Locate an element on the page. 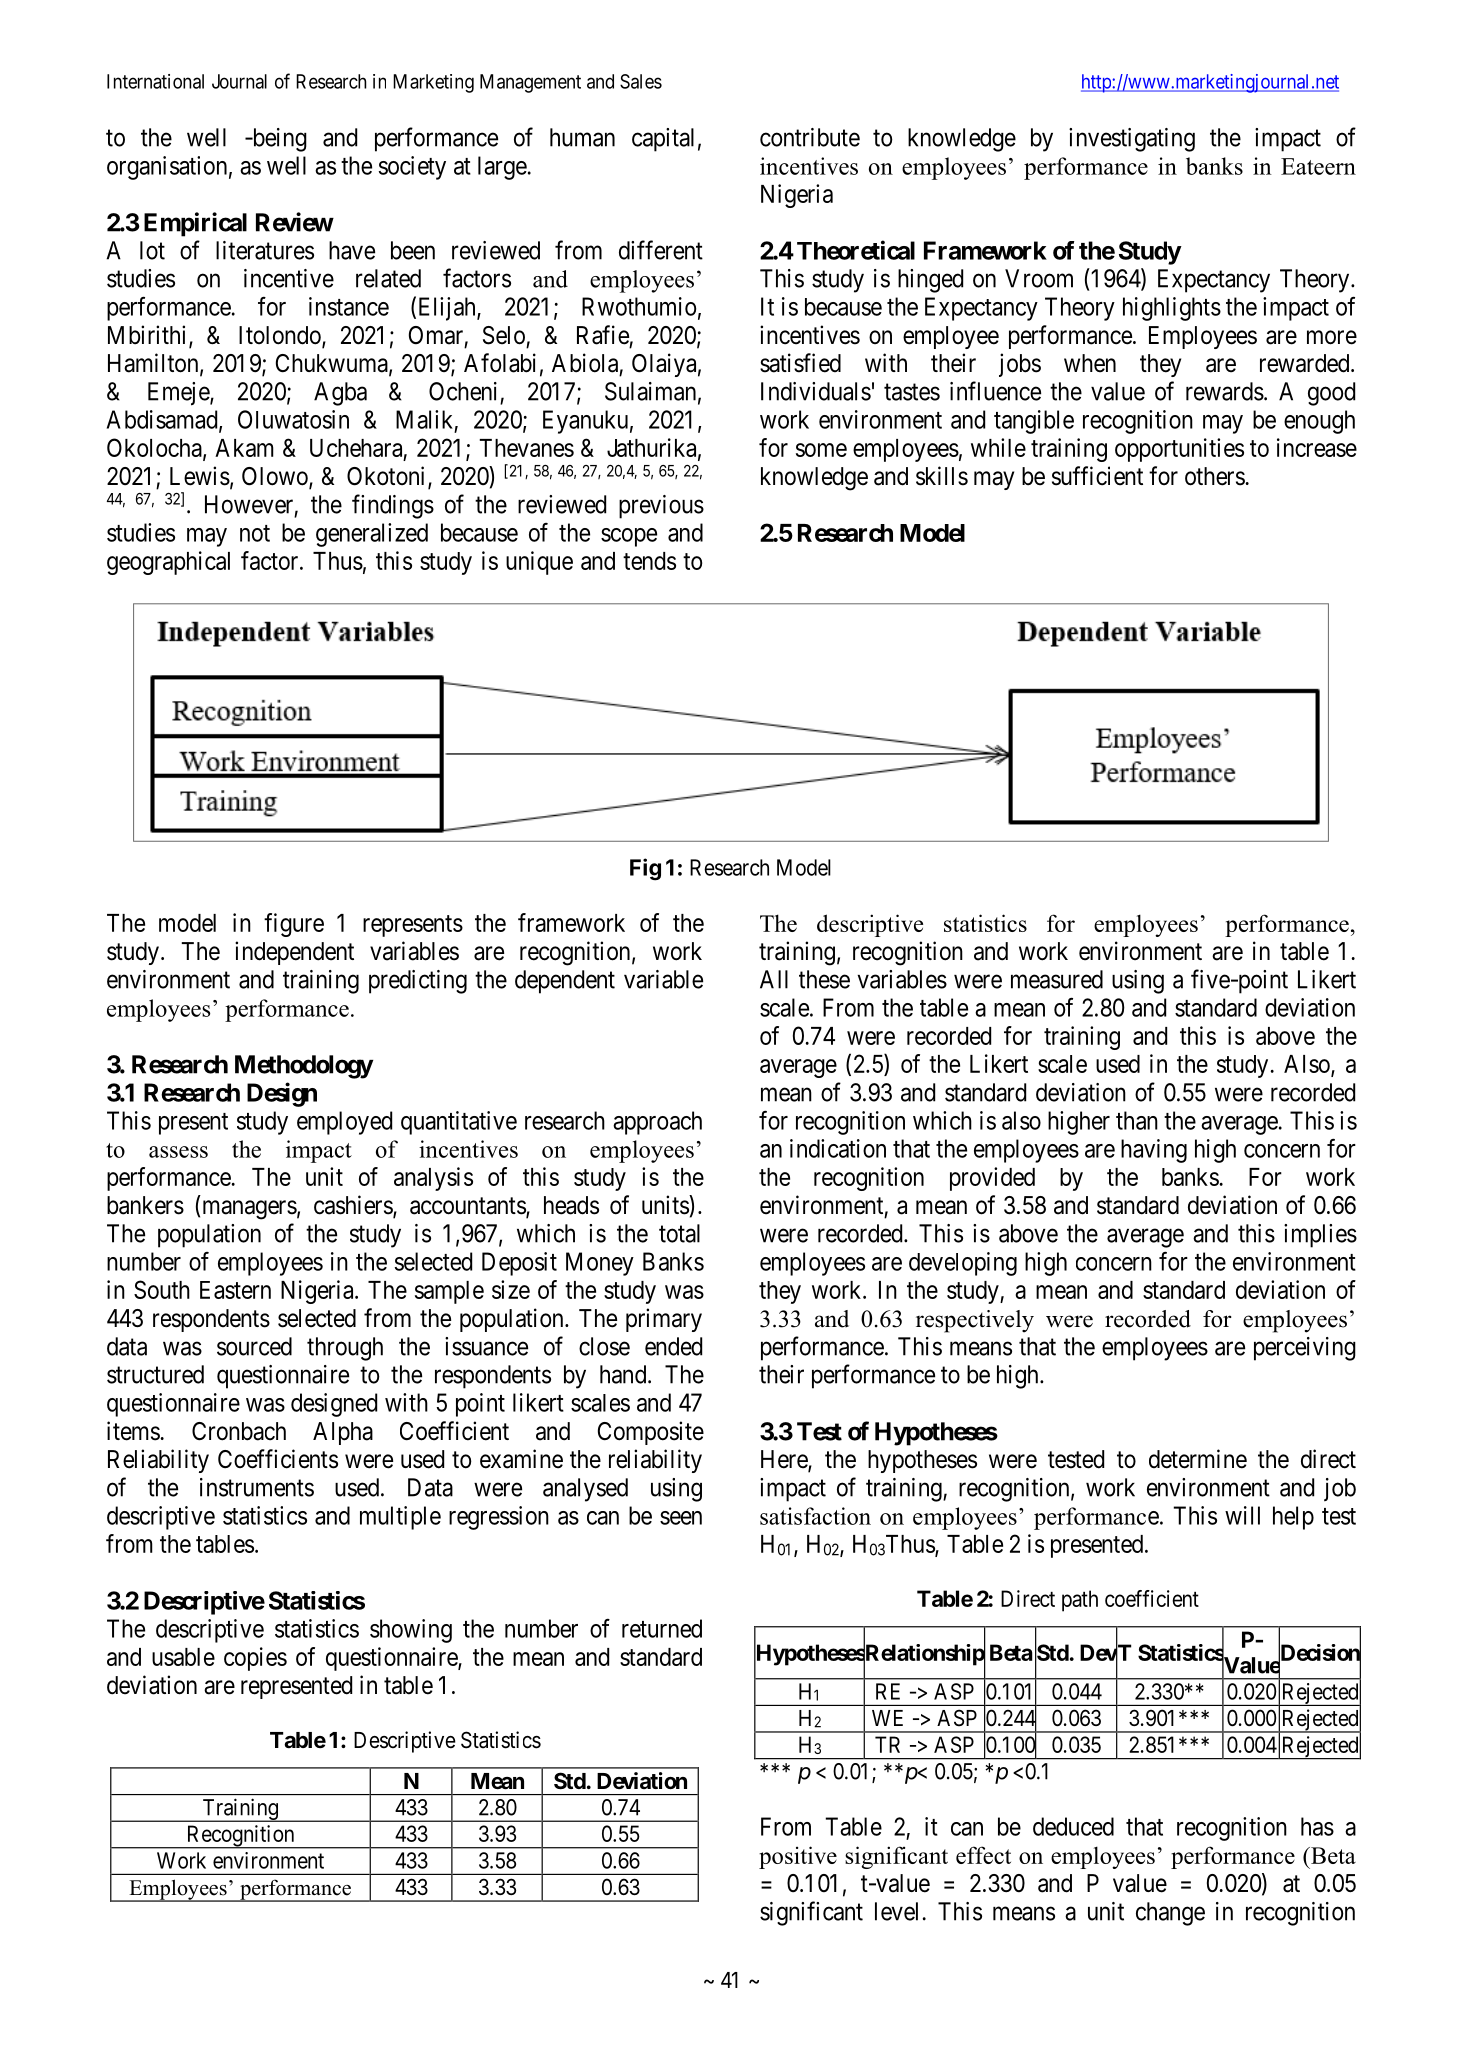 This page has height=2066, width=1462. approach is located at coordinates (657, 1123).
